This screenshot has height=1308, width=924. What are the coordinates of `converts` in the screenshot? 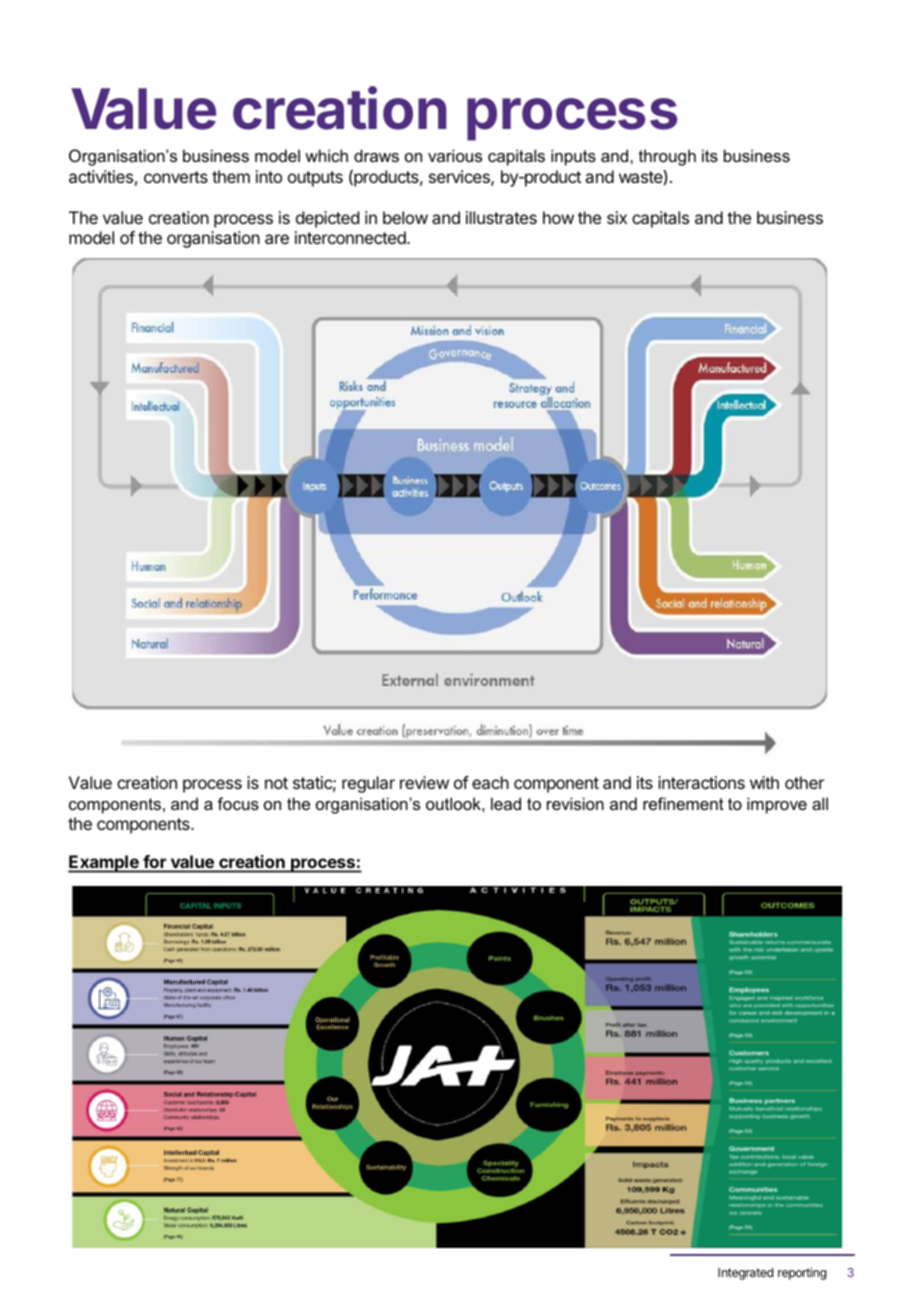 It's located at (176, 177).
